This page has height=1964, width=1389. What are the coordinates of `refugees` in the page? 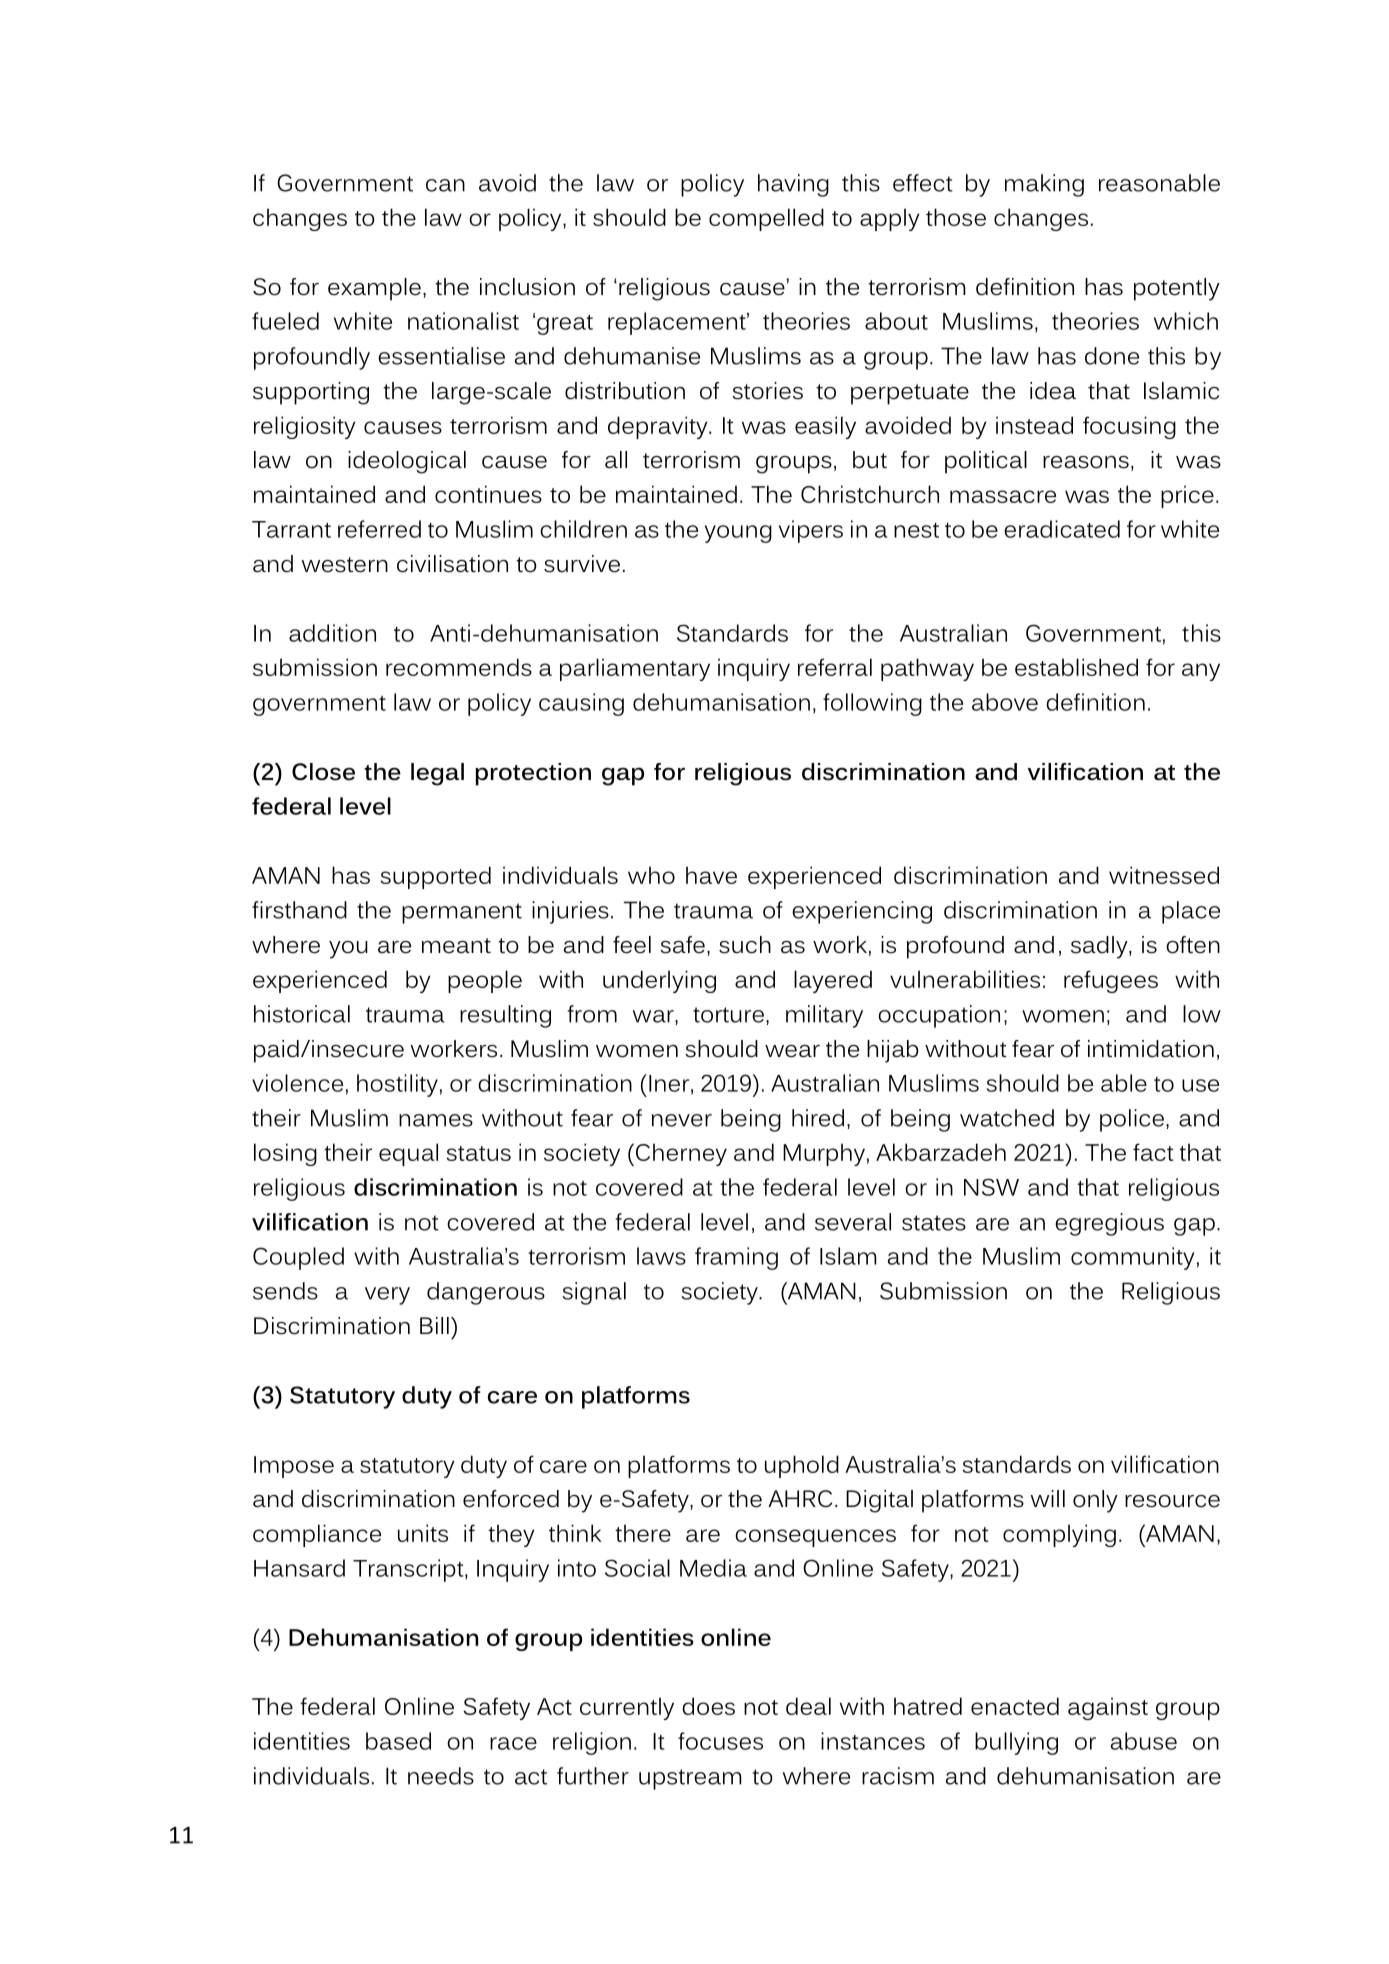 It's located at (1111, 981).
